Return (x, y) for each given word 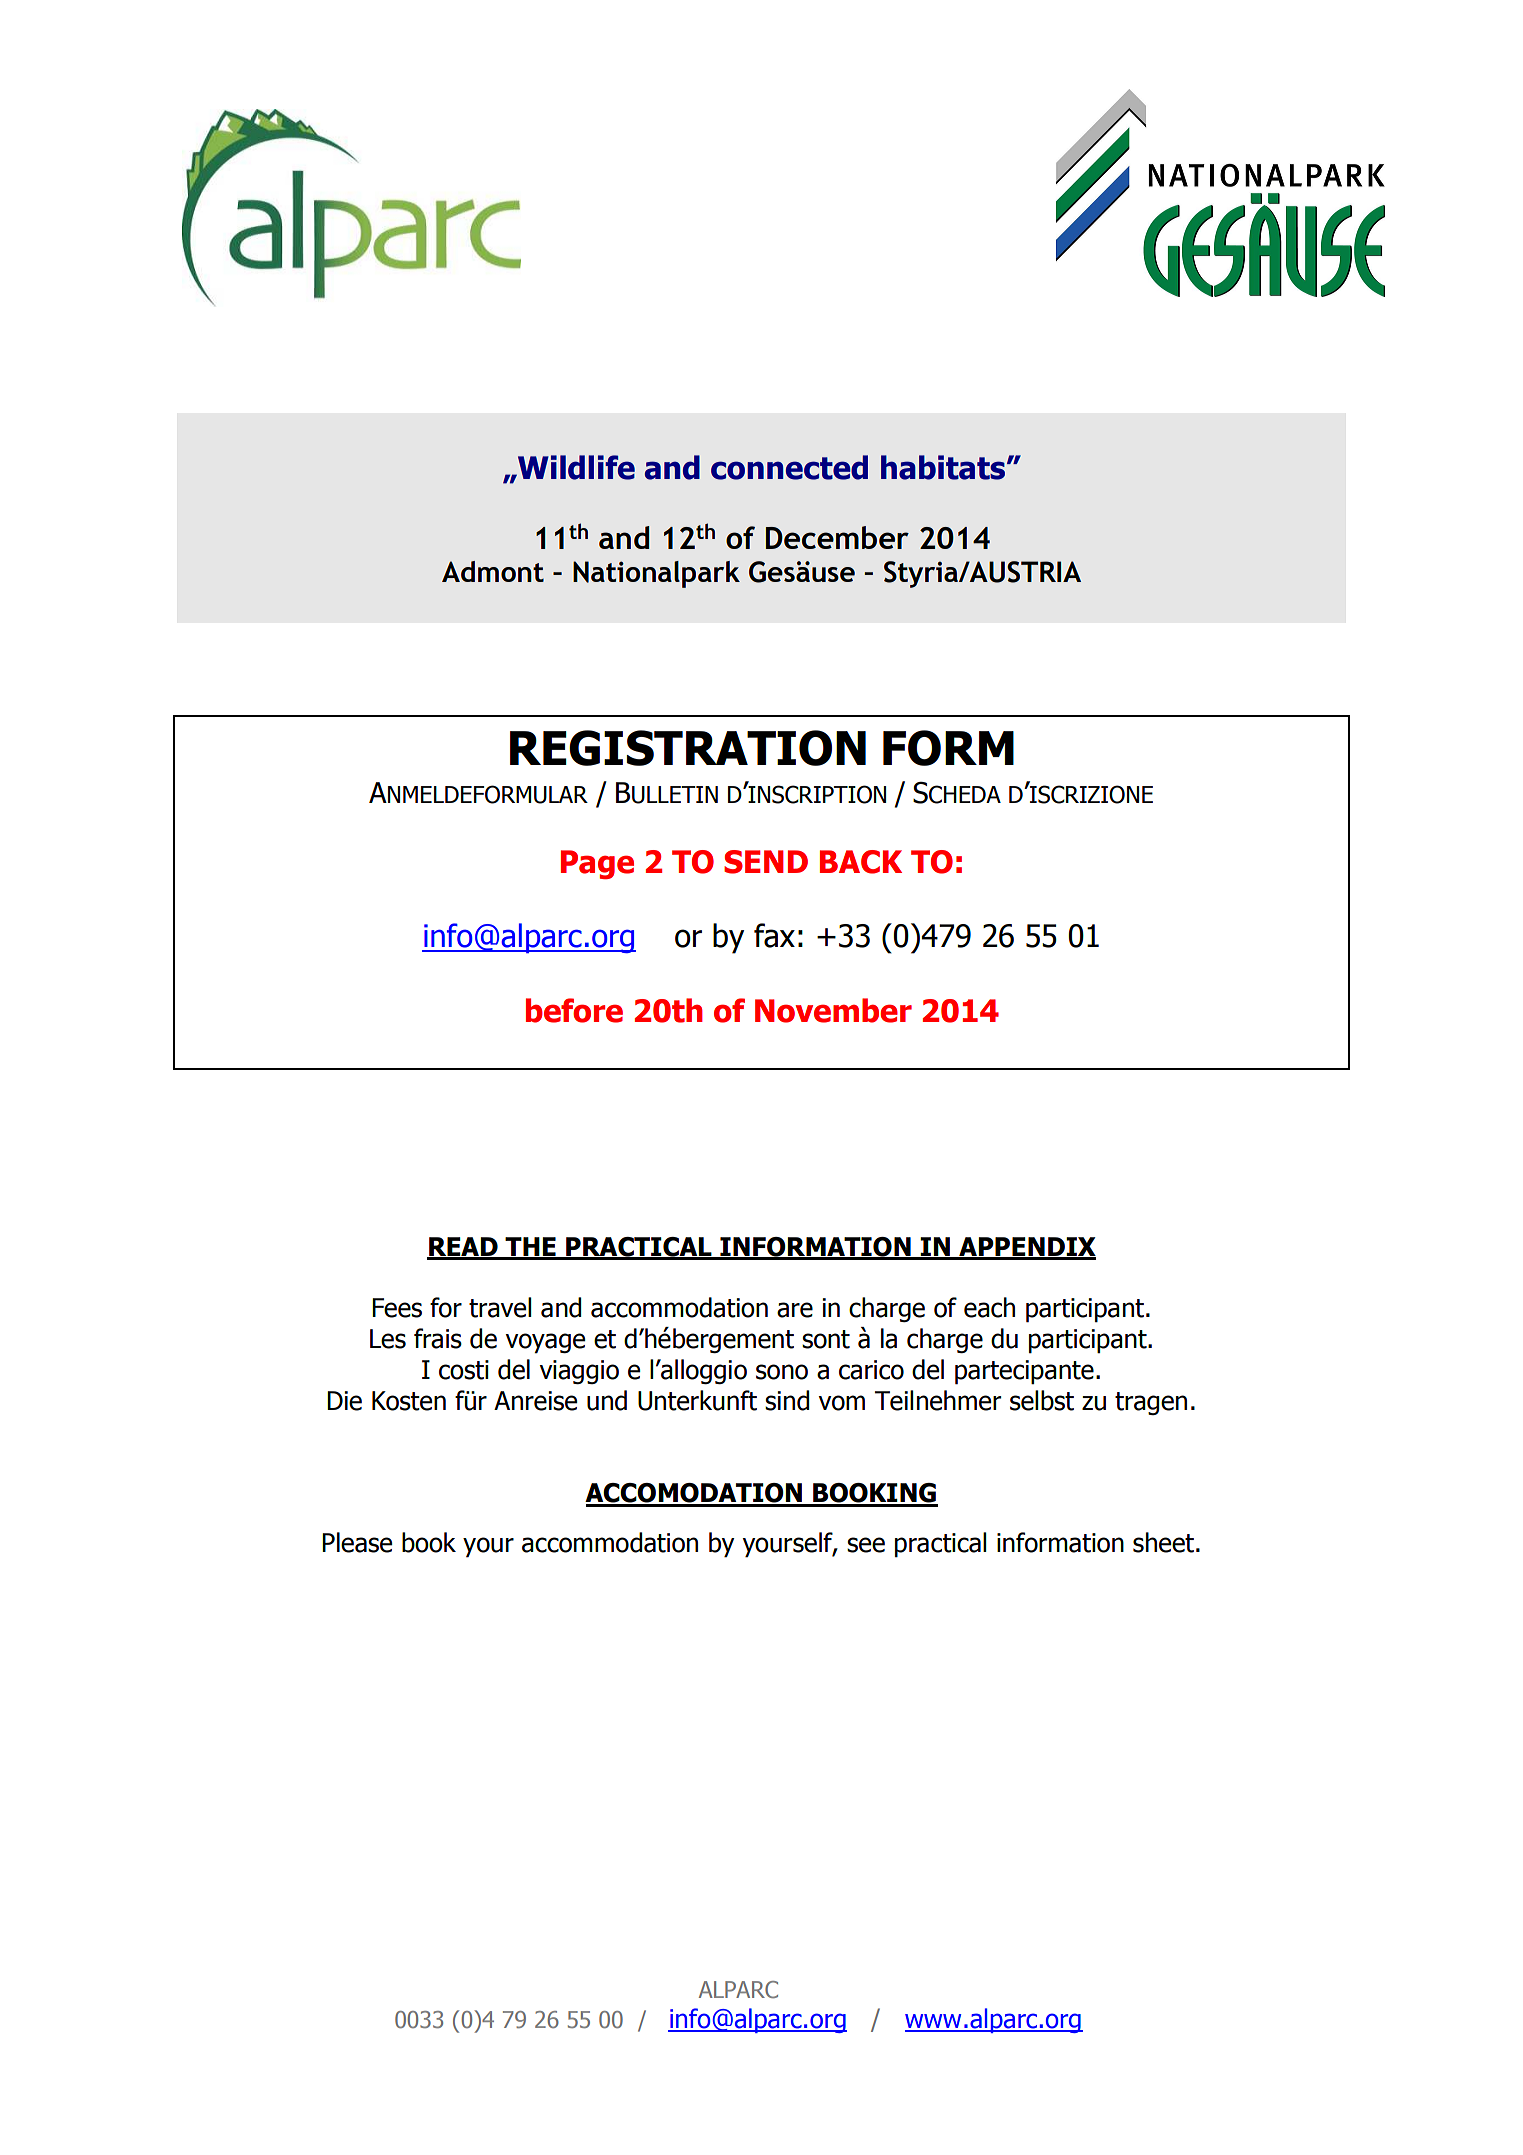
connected (789, 467)
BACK (861, 862)
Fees (397, 1308)
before (574, 1010)
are (795, 1310)
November (833, 1010)
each (989, 1307)
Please (357, 1542)
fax (774, 935)
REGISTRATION (688, 748)
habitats (944, 467)
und (607, 1400)
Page (597, 864)
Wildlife (575, 467)
